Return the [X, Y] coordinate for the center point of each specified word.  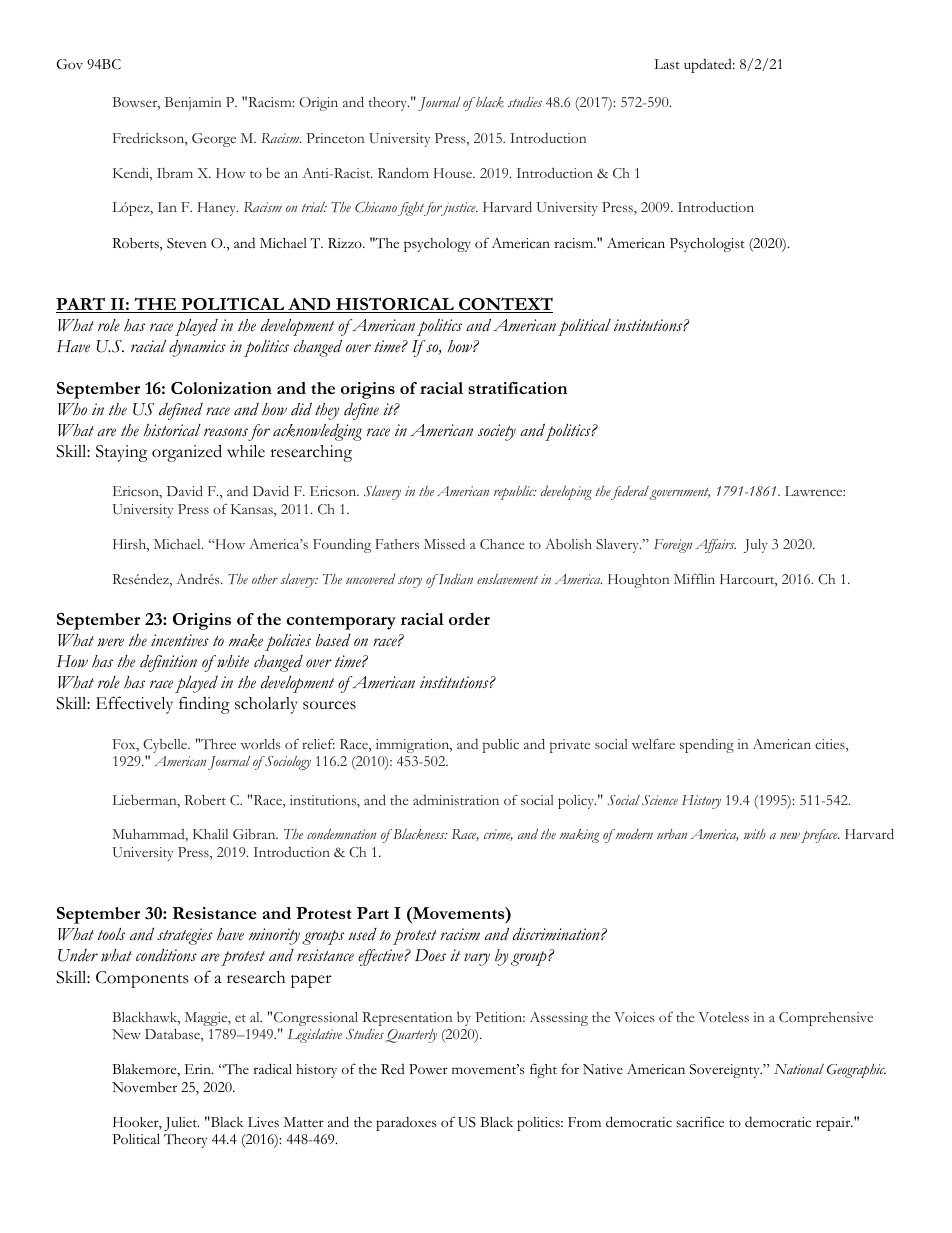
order [469, 619]
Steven [187, 243]
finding [204, 705]
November [144, 1087]
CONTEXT [505, 305]
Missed [444, 544]
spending [707, 746]
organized [187, 453]
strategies [185, 936]
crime [498, 835]
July [756, 546]
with [755, 834]
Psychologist [707, 245]
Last [667, 64]
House [454, 173]
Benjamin [193, 104]
